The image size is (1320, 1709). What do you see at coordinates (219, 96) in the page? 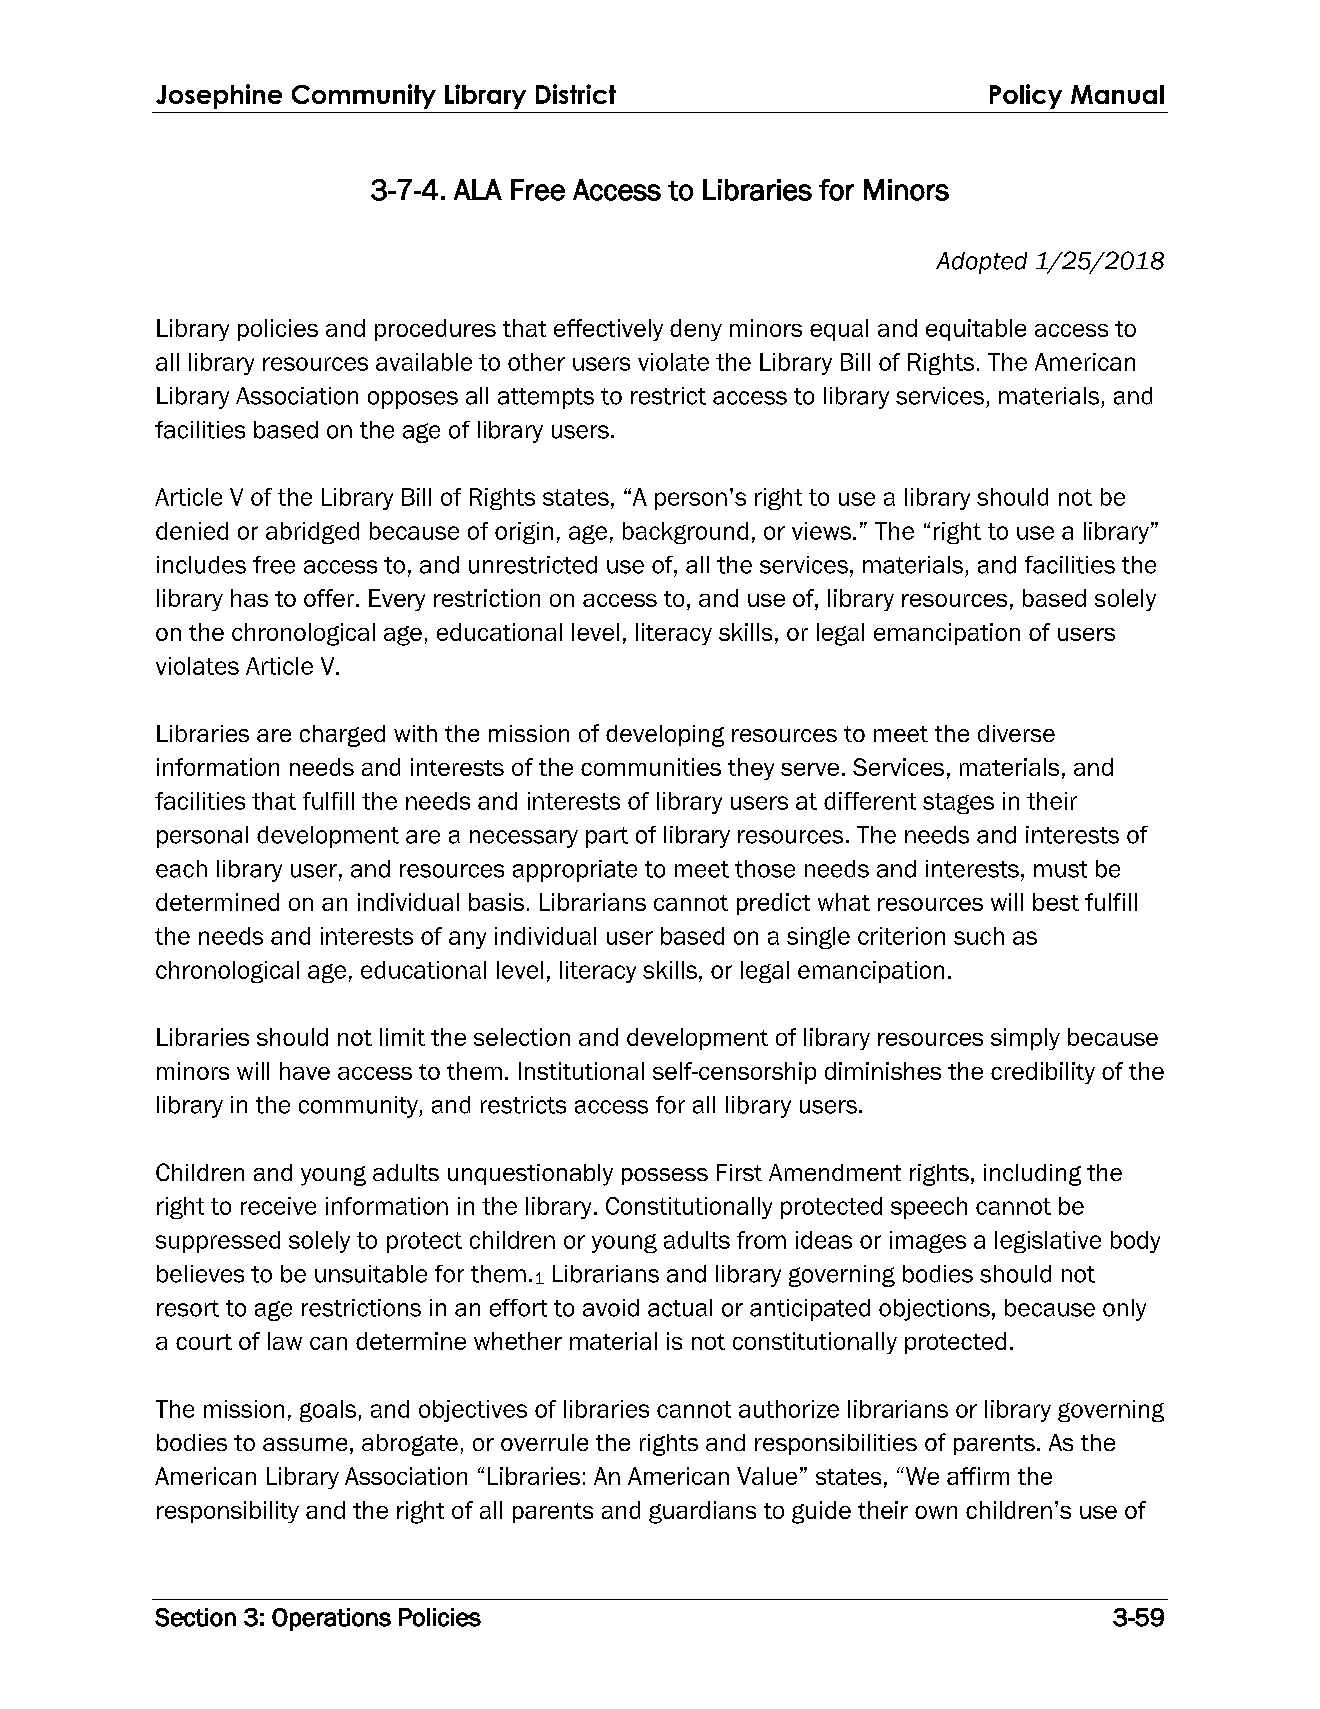
I see `Josephine` at bounding box center [219, 96].
